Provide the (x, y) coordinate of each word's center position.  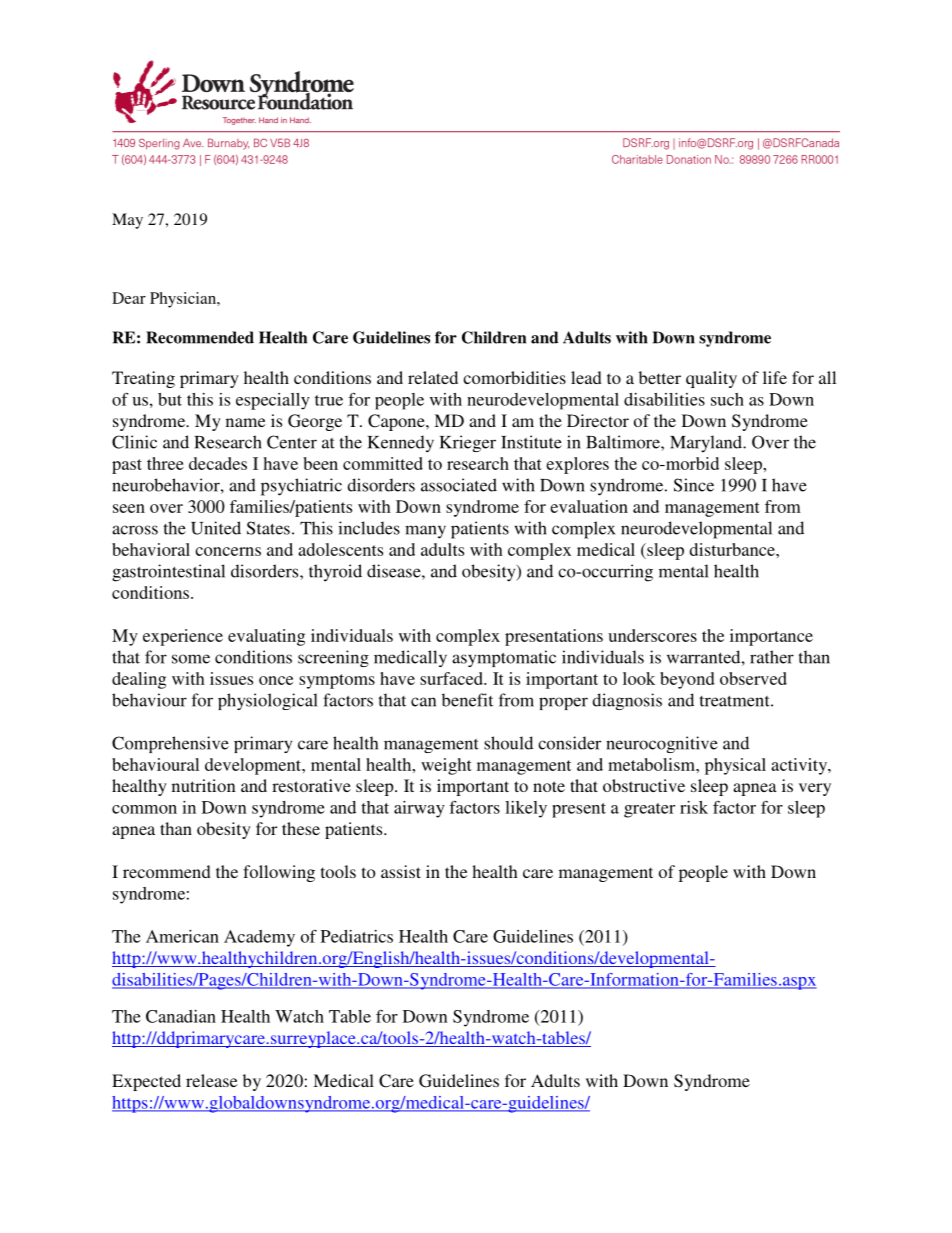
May (127, 221)
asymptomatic (504, 658)
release (211, 1080)
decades (218, 463)
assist (401, 871)
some (191, 659)
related (433, 377)
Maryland (707, 443)
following (279, 873)
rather (772, 657)
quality (711, 379)
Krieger (468, 443)
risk (694, 807)
